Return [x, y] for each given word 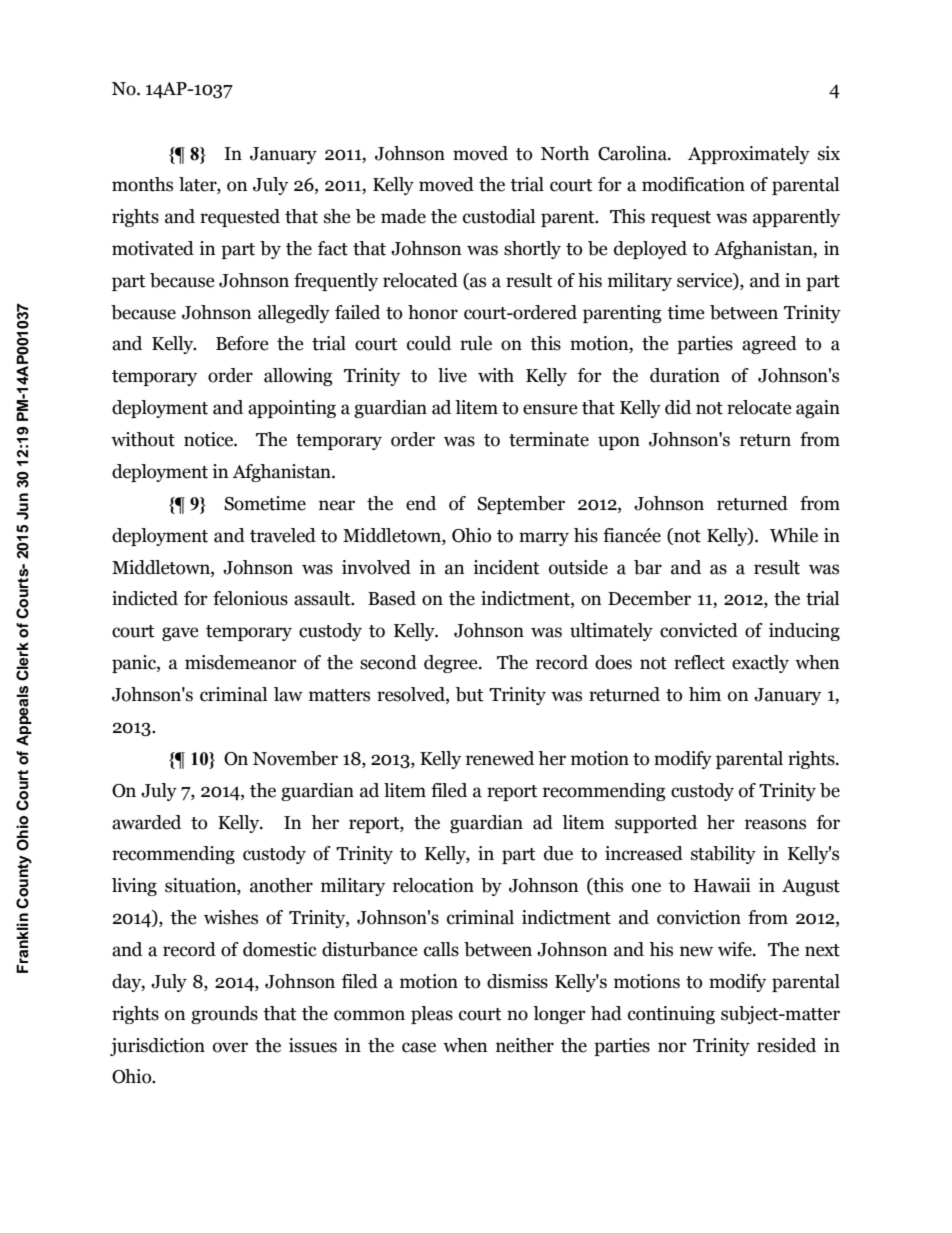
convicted [699, 630]
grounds [224, 1015]
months [142, 184]
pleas [432, 1015]
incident [506, 567]
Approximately [749, 155]
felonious [250, 598]
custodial [499, 216]
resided [786, 1045]
